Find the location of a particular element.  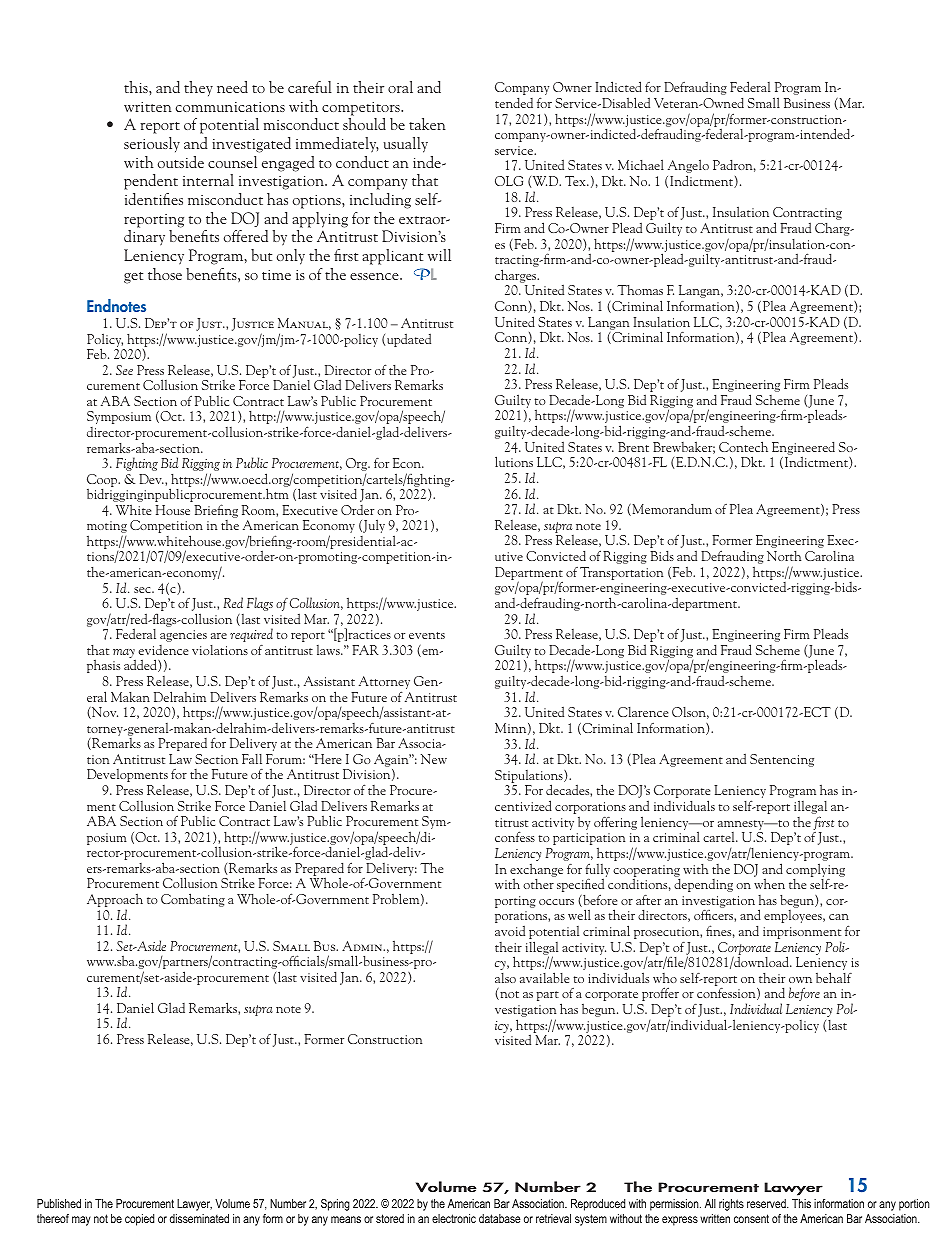

Engineered is located at coordinates (803, 449).
